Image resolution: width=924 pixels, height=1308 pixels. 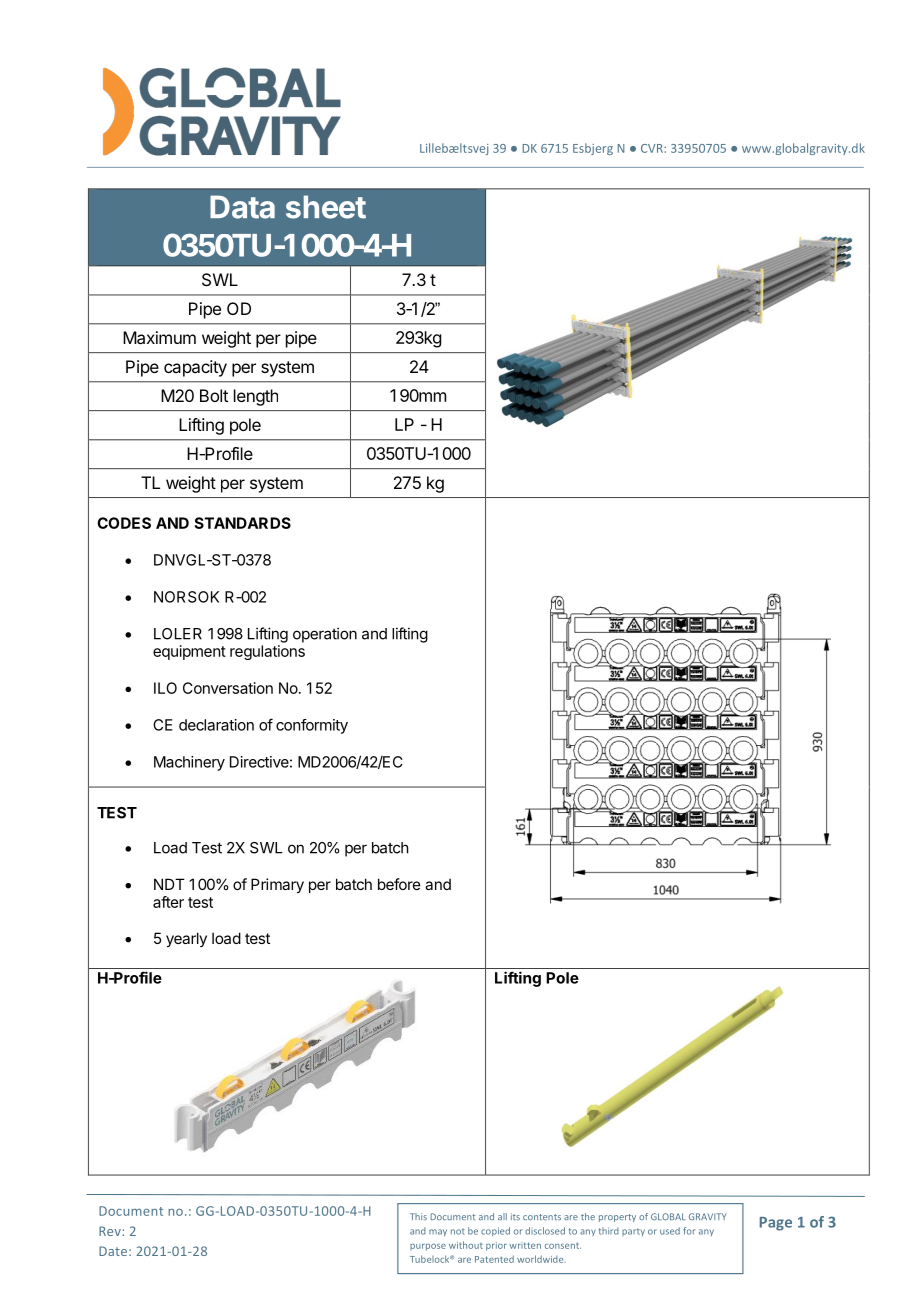 What do you see at coordinates (242, 207) in the screenshot?
I see `Data` at bounding box center [242, 207].
